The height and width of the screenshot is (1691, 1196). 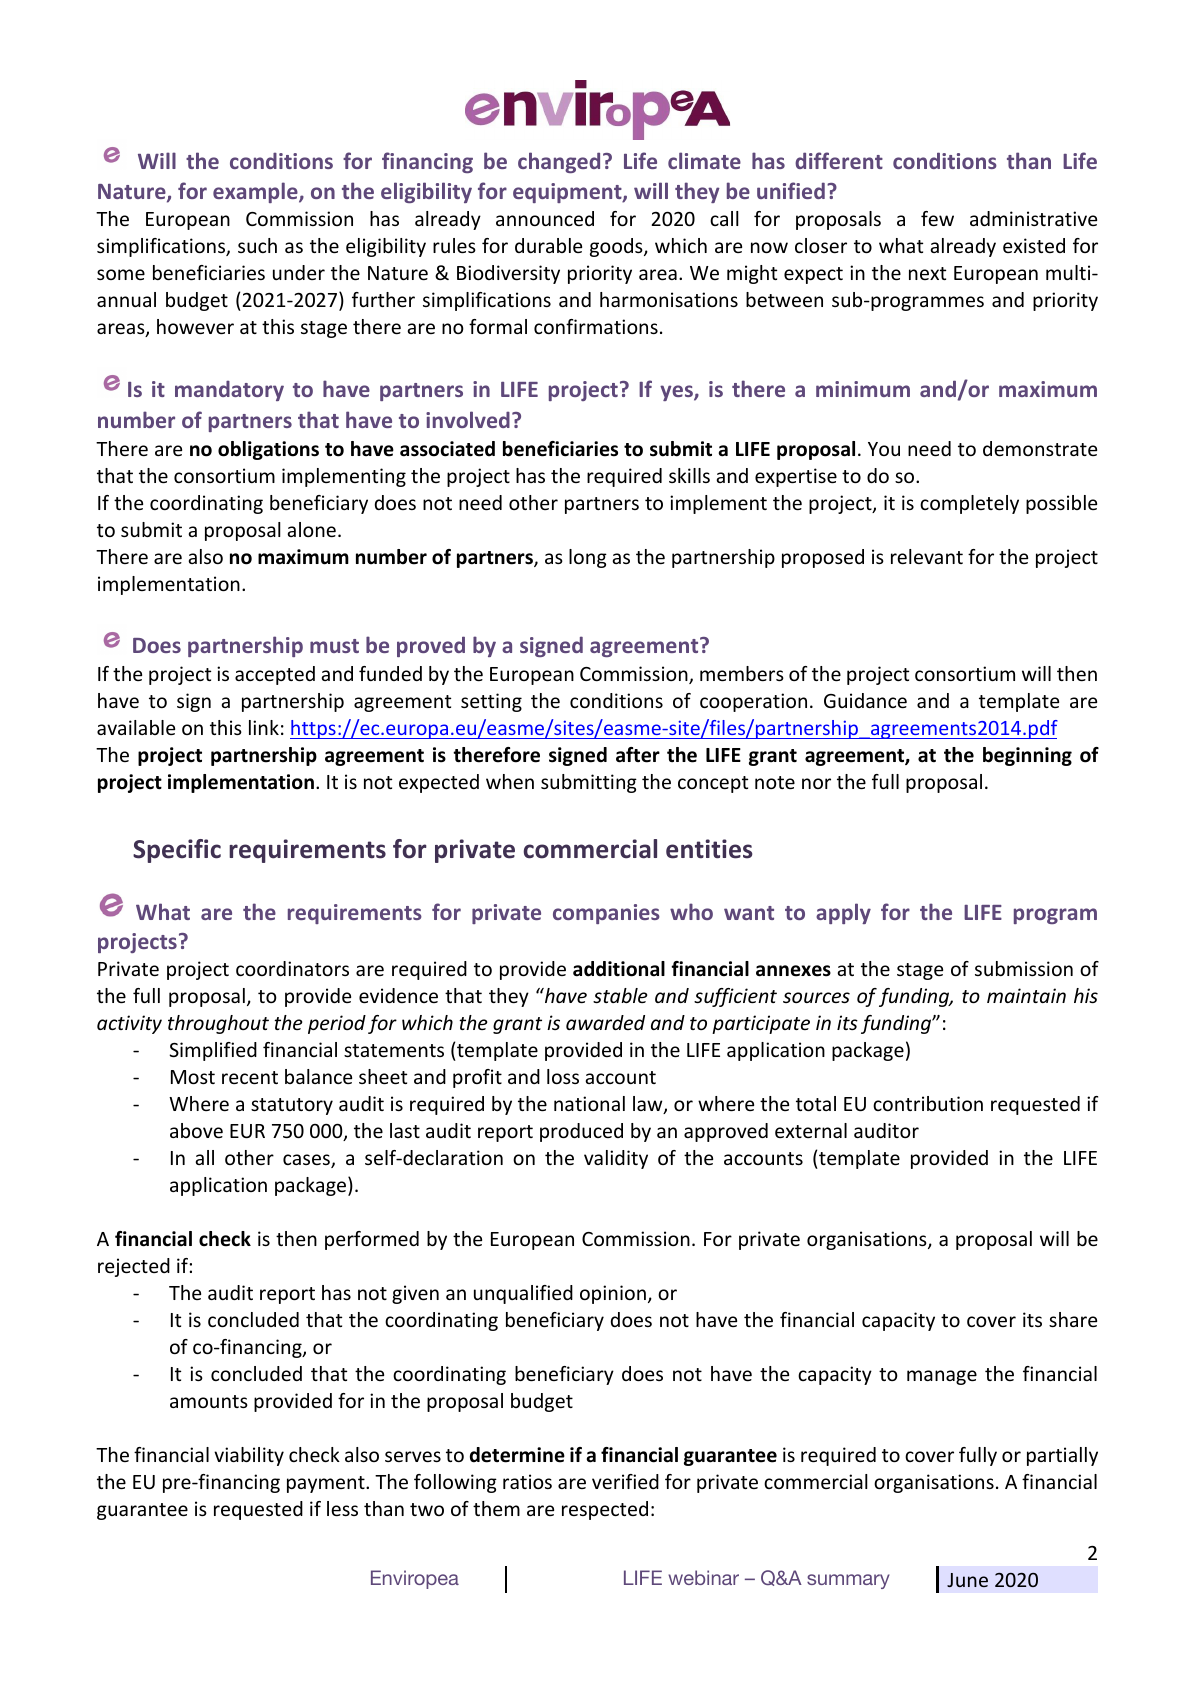 I want to click on respected, so click(x=605, y=1510).
